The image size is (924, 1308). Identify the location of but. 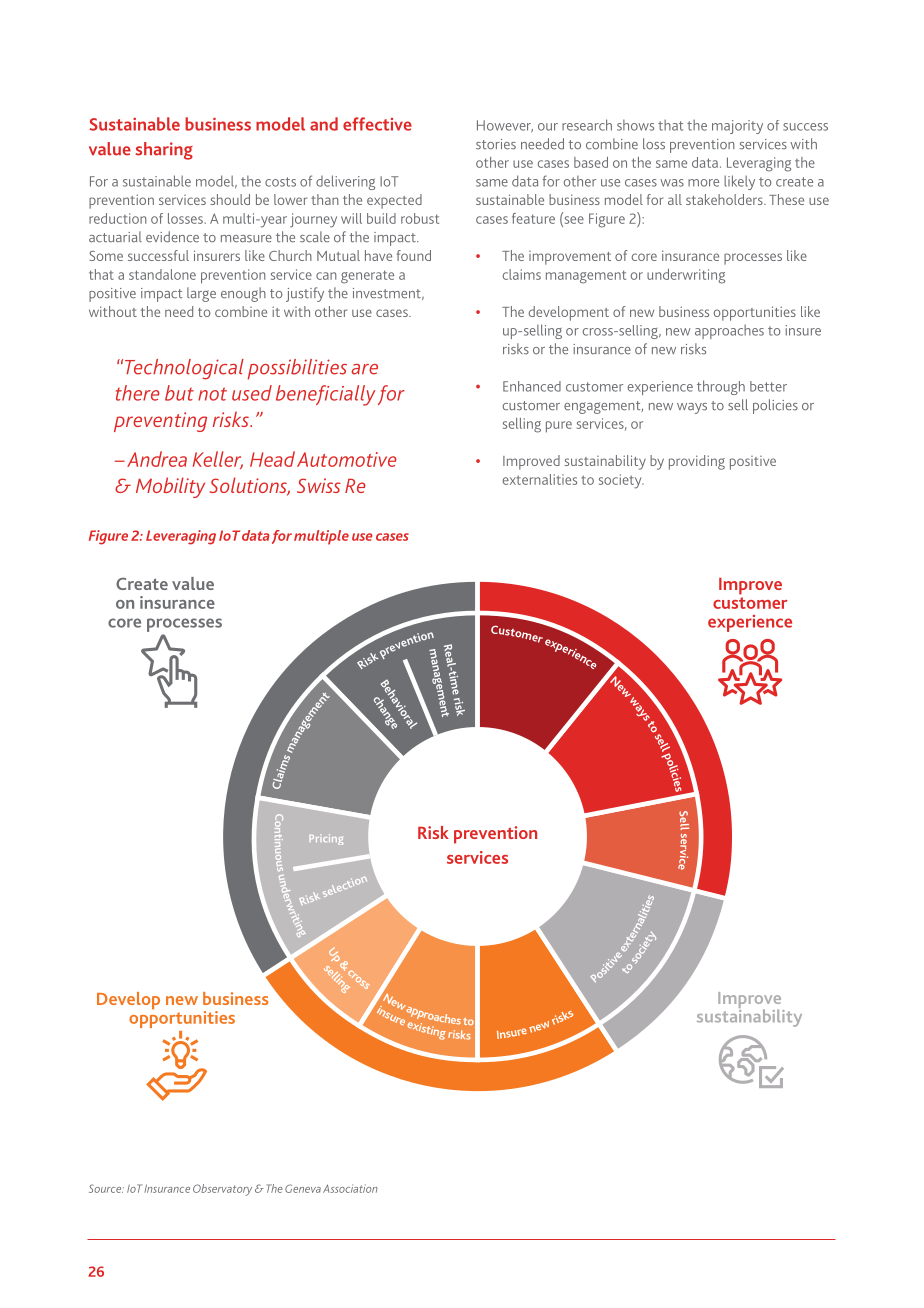
(179, 393).
